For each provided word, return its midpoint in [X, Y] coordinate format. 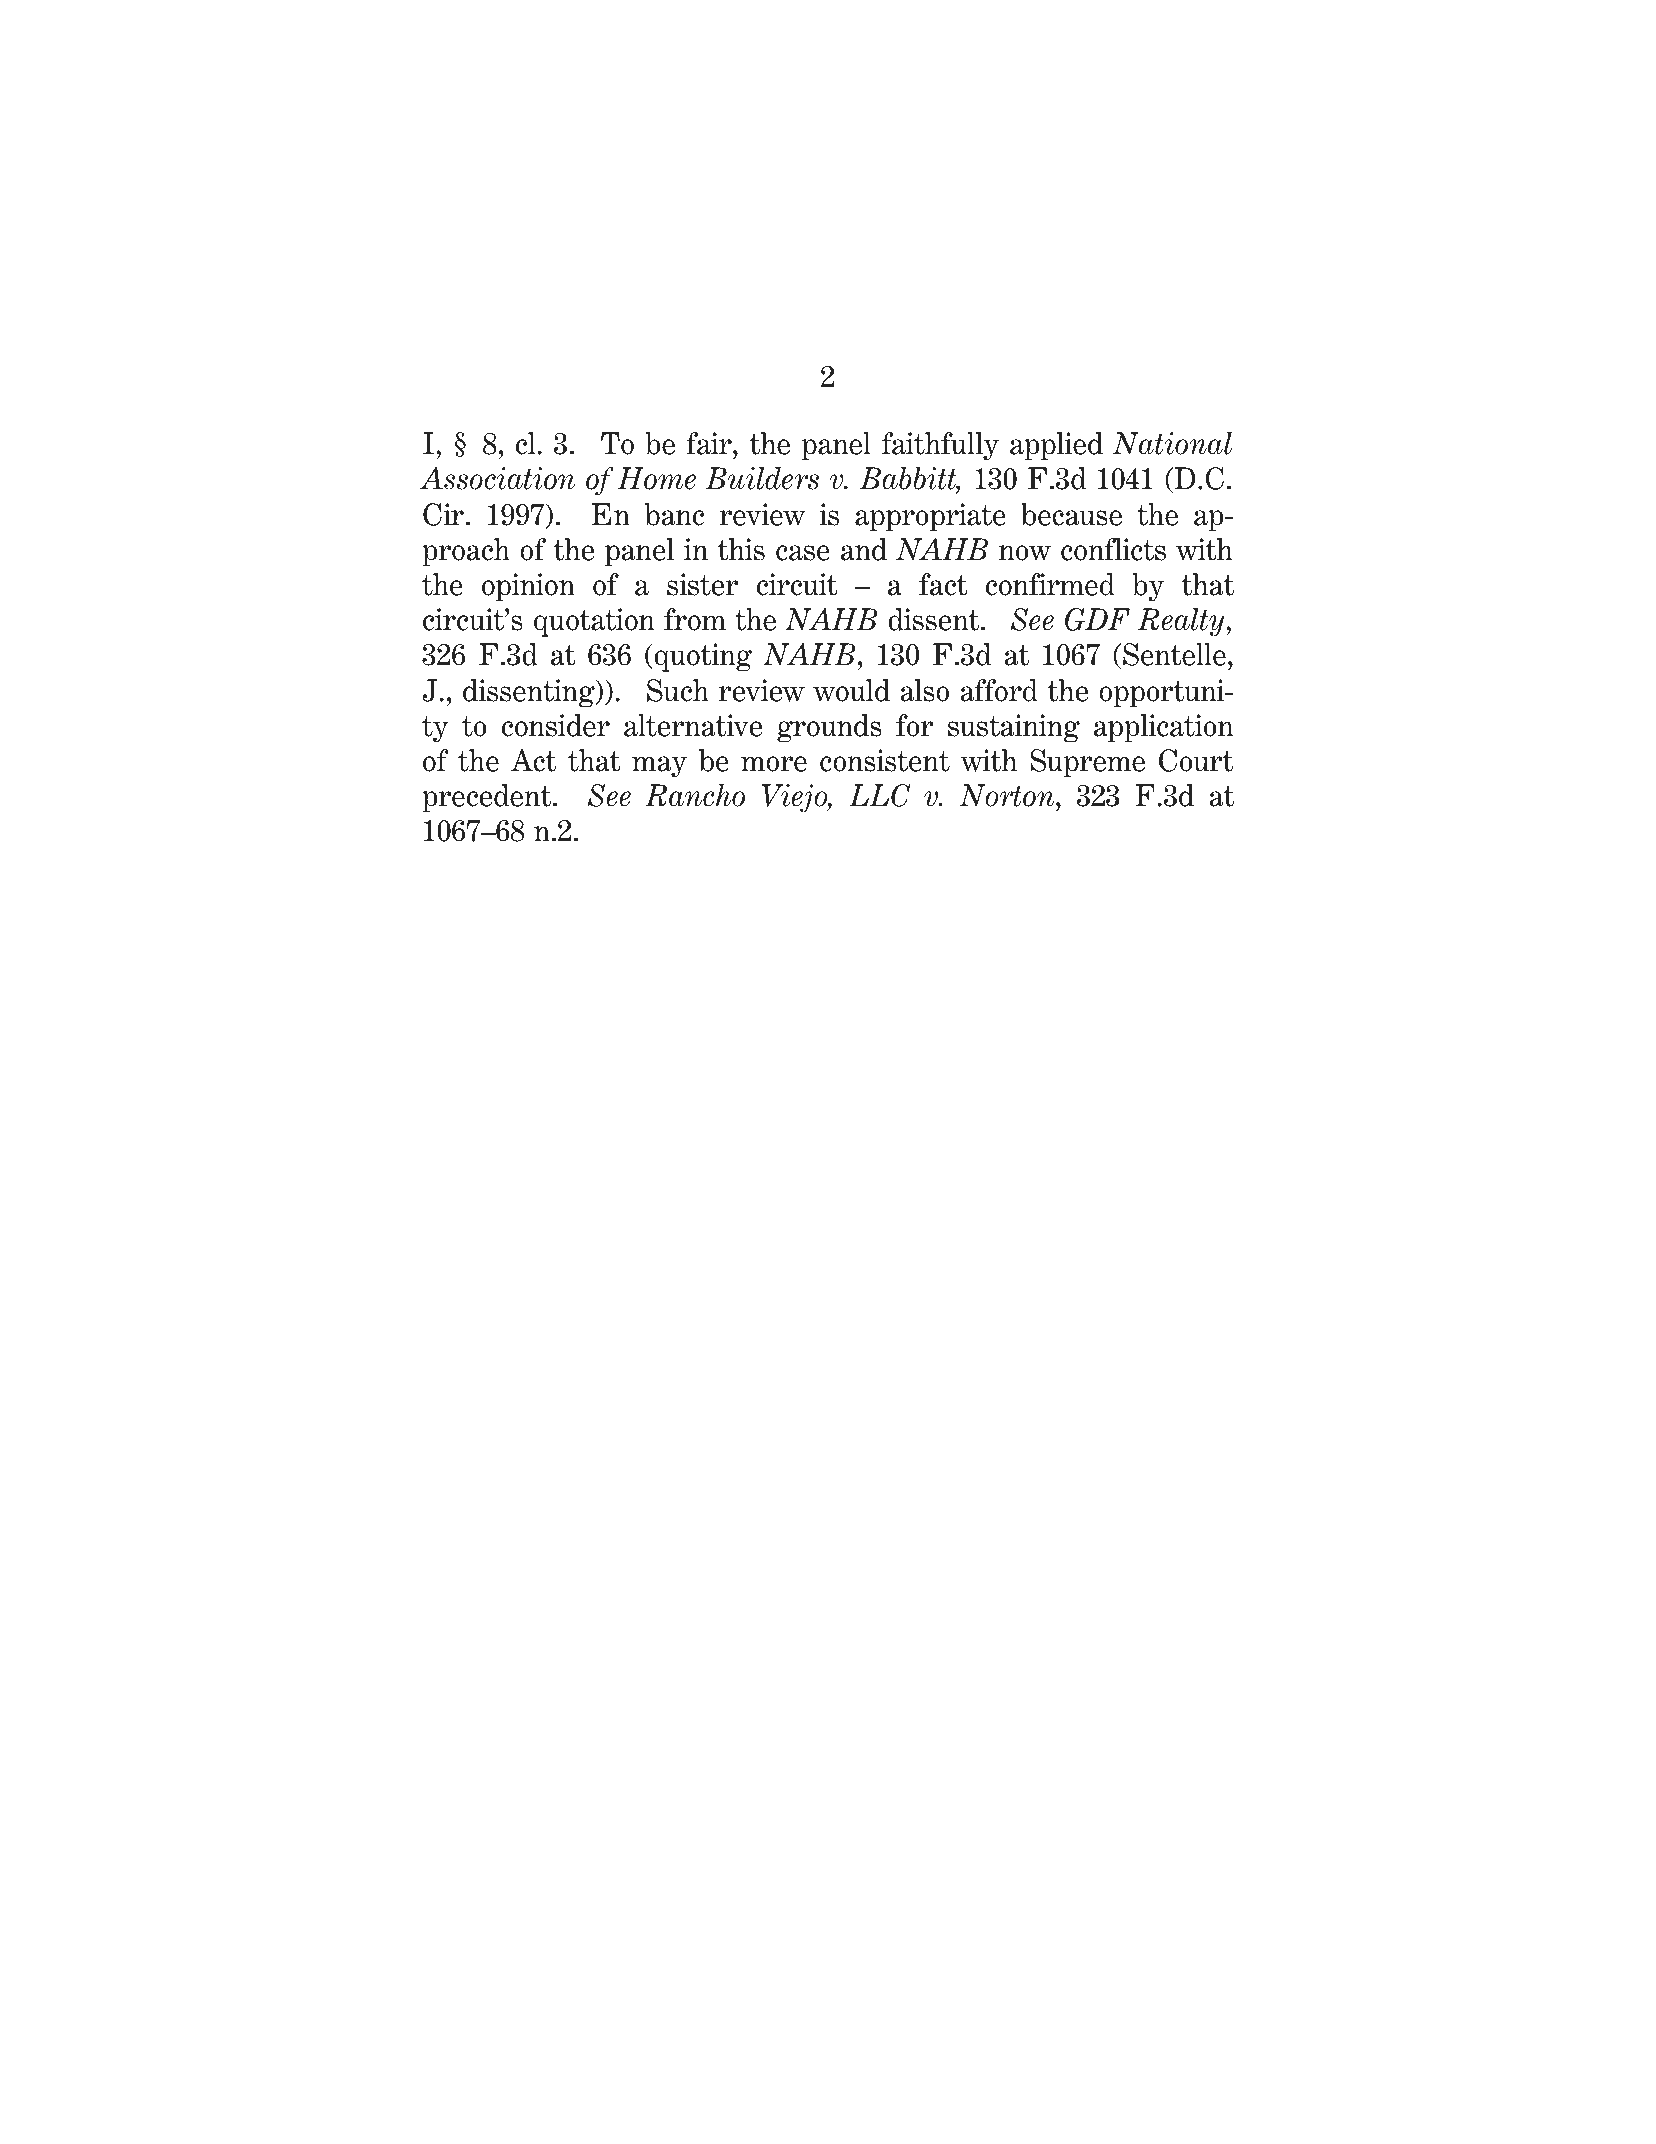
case [803, 553]
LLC [880, 795]
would [851, 690]
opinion [528, 587]
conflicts [1113, 549]
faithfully [940, 446]
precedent [488, 798]
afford [999, 690]
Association [497, 478]
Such [678, 690]
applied [1056, 446]
